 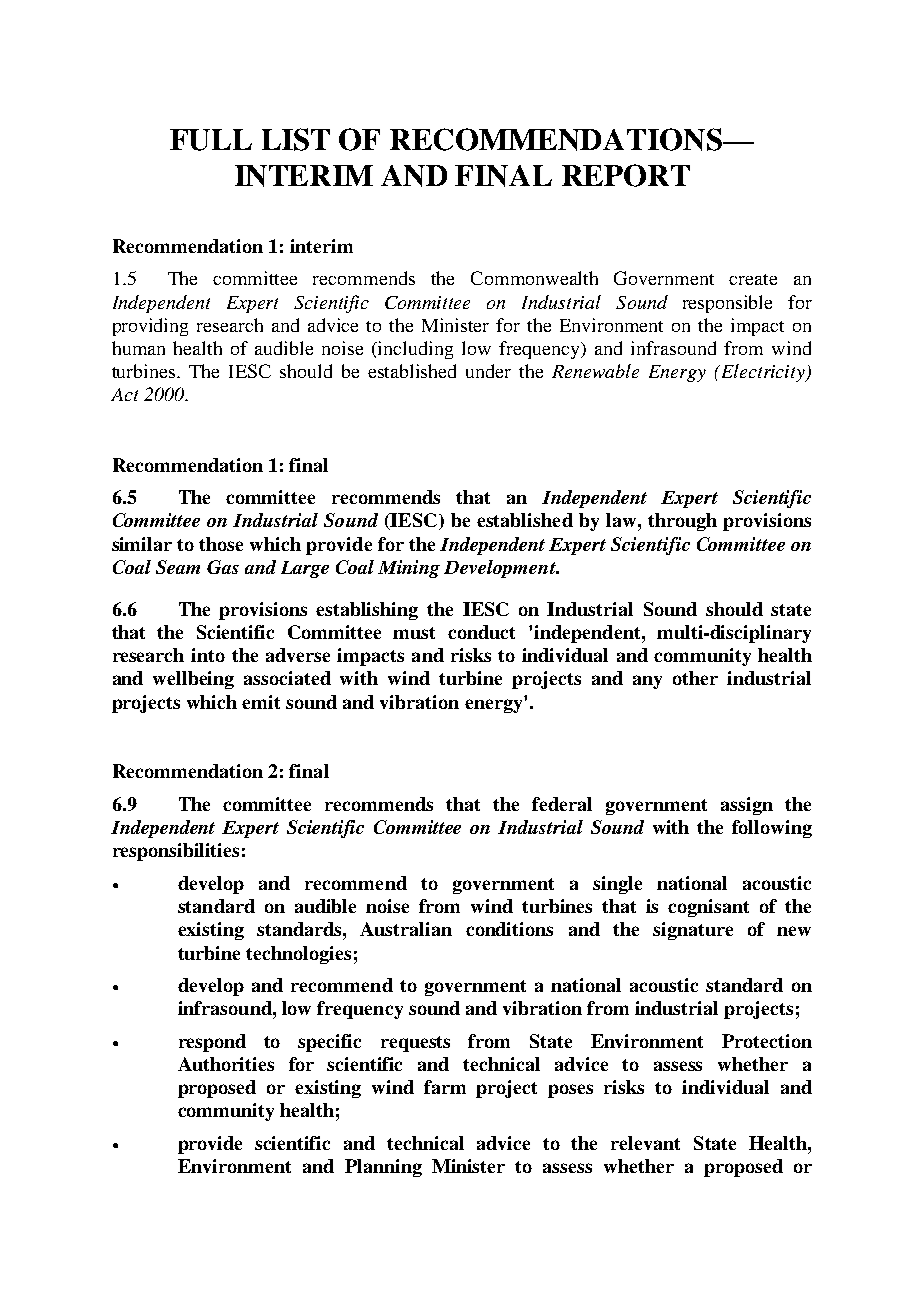 I want to click on Electricity, so click(x=763, y=373).
